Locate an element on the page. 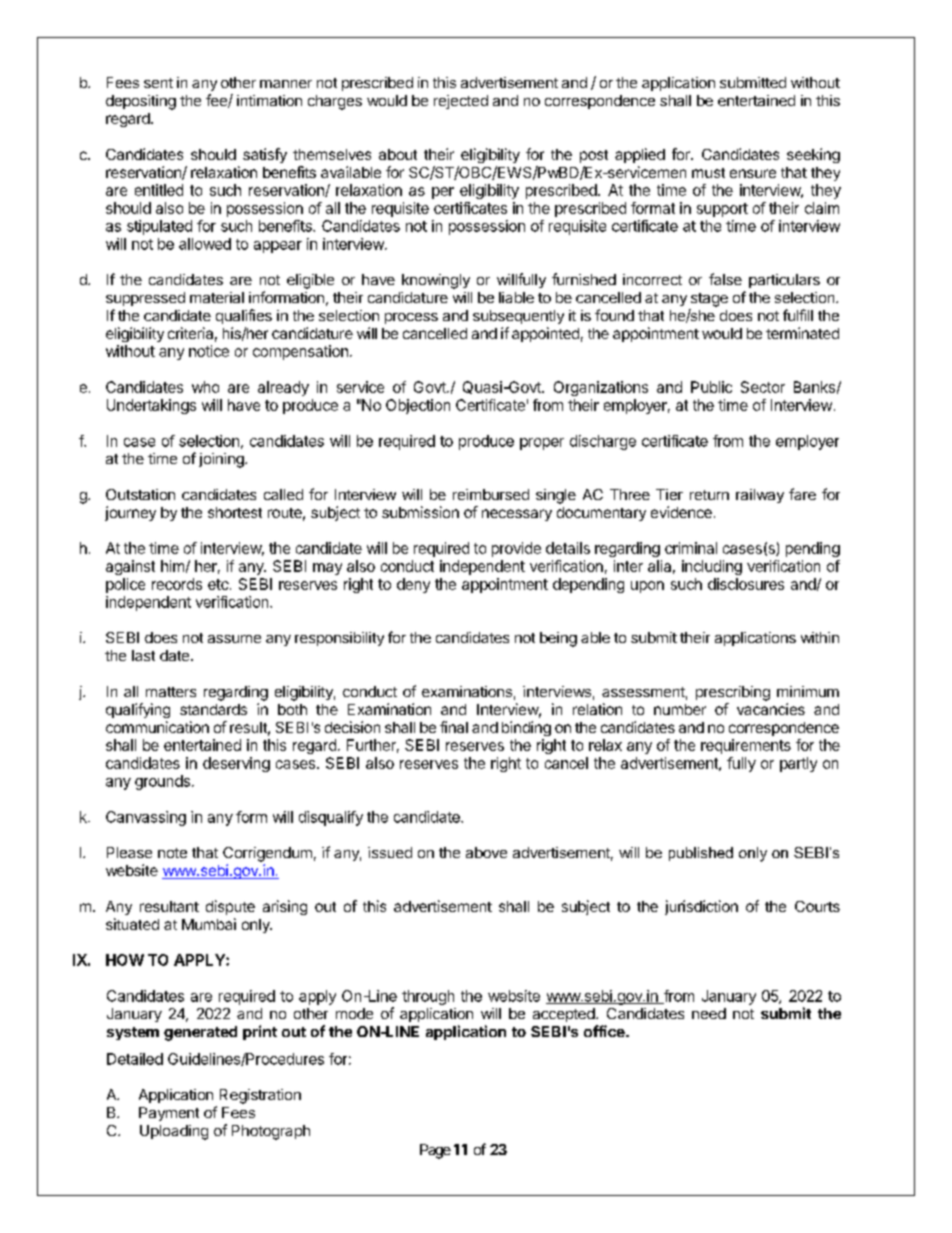 This page has width=952, height=1233. deny is located at coordinates (413, 585).
